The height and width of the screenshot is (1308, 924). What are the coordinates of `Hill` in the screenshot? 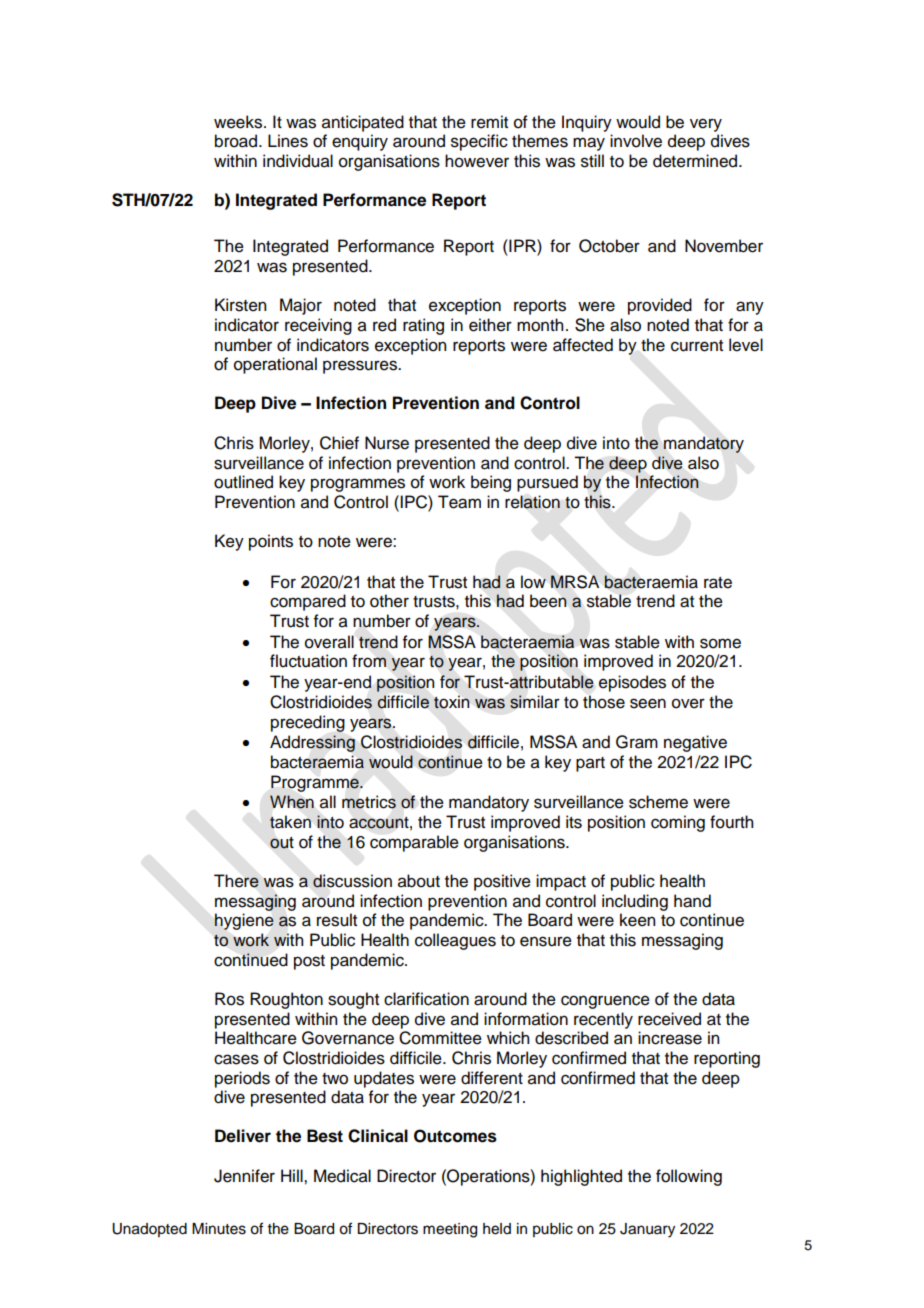 It's located at (293, 1175).
